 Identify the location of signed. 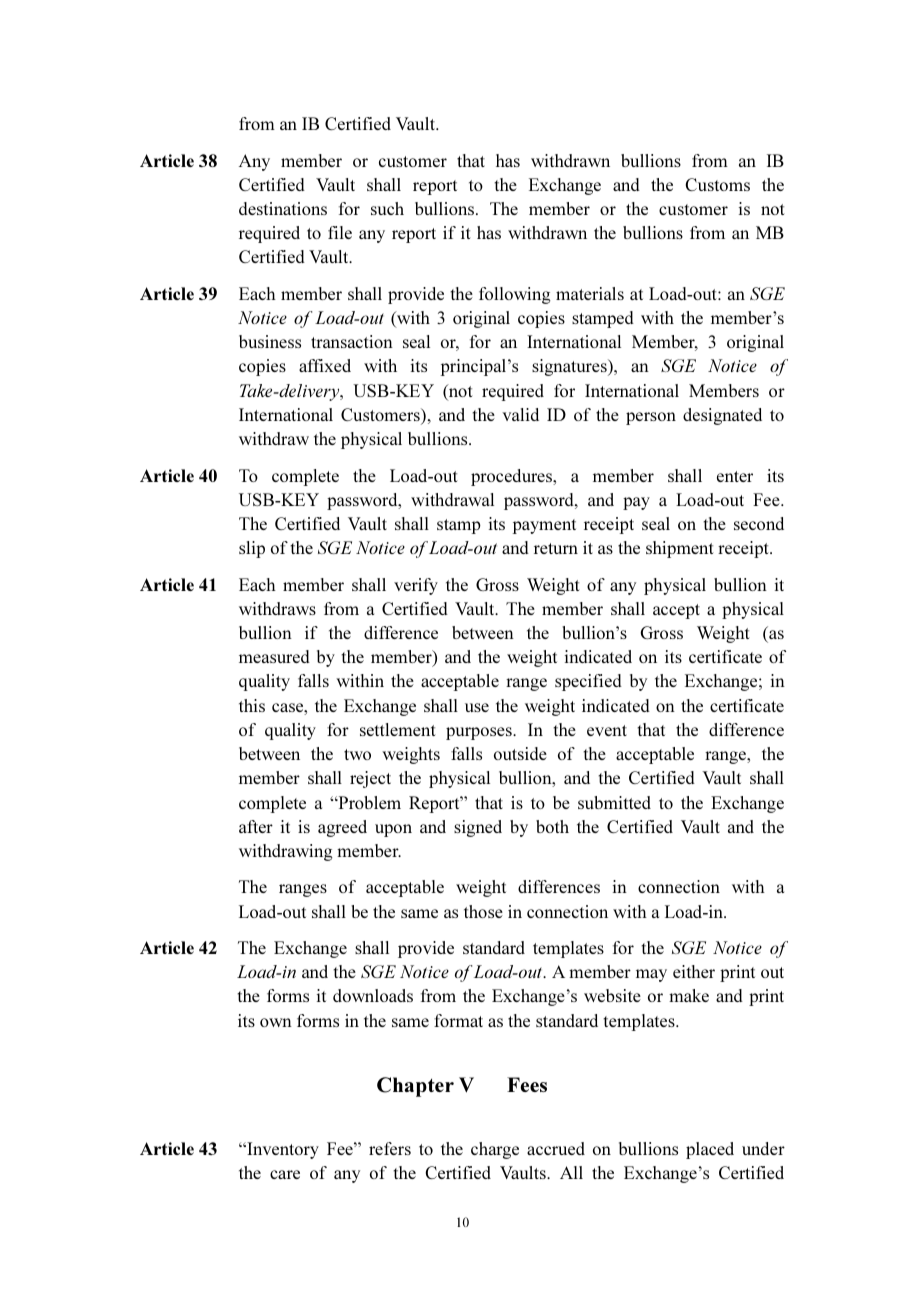
(478, 828).
